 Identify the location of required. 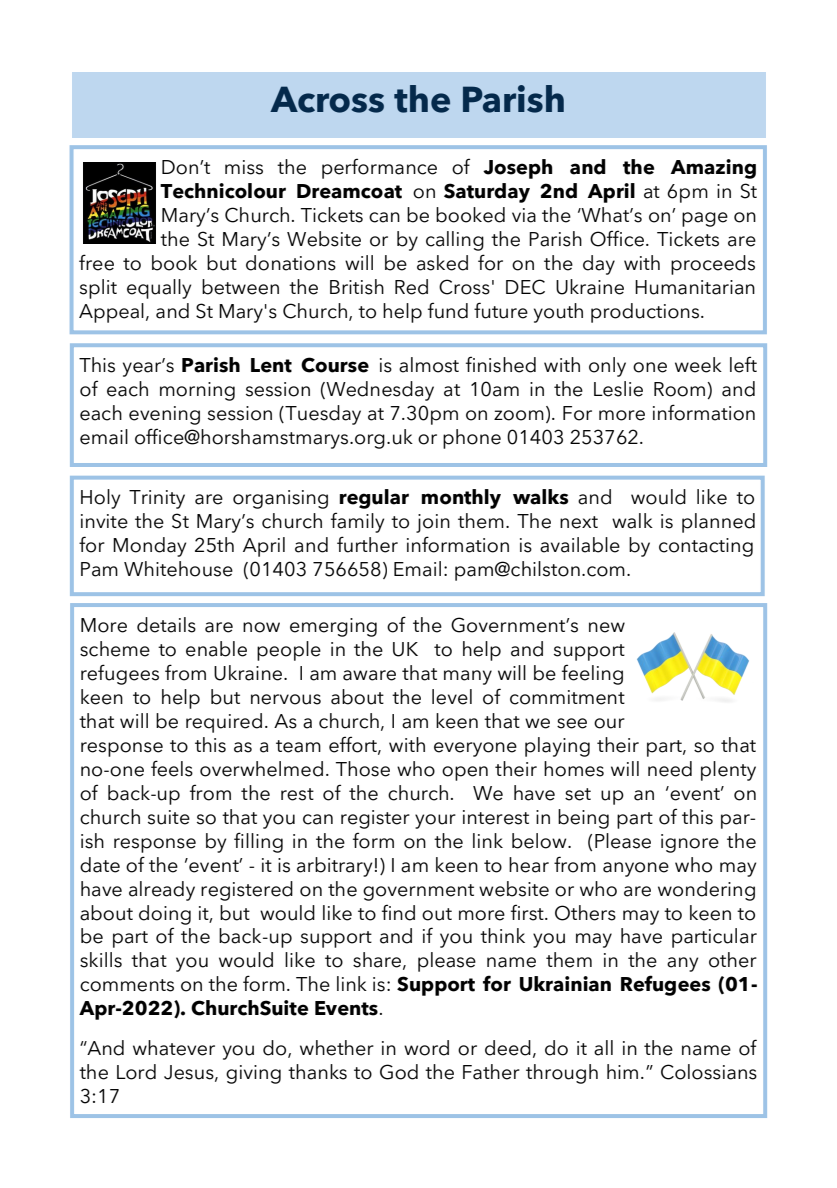
(224, 723).
